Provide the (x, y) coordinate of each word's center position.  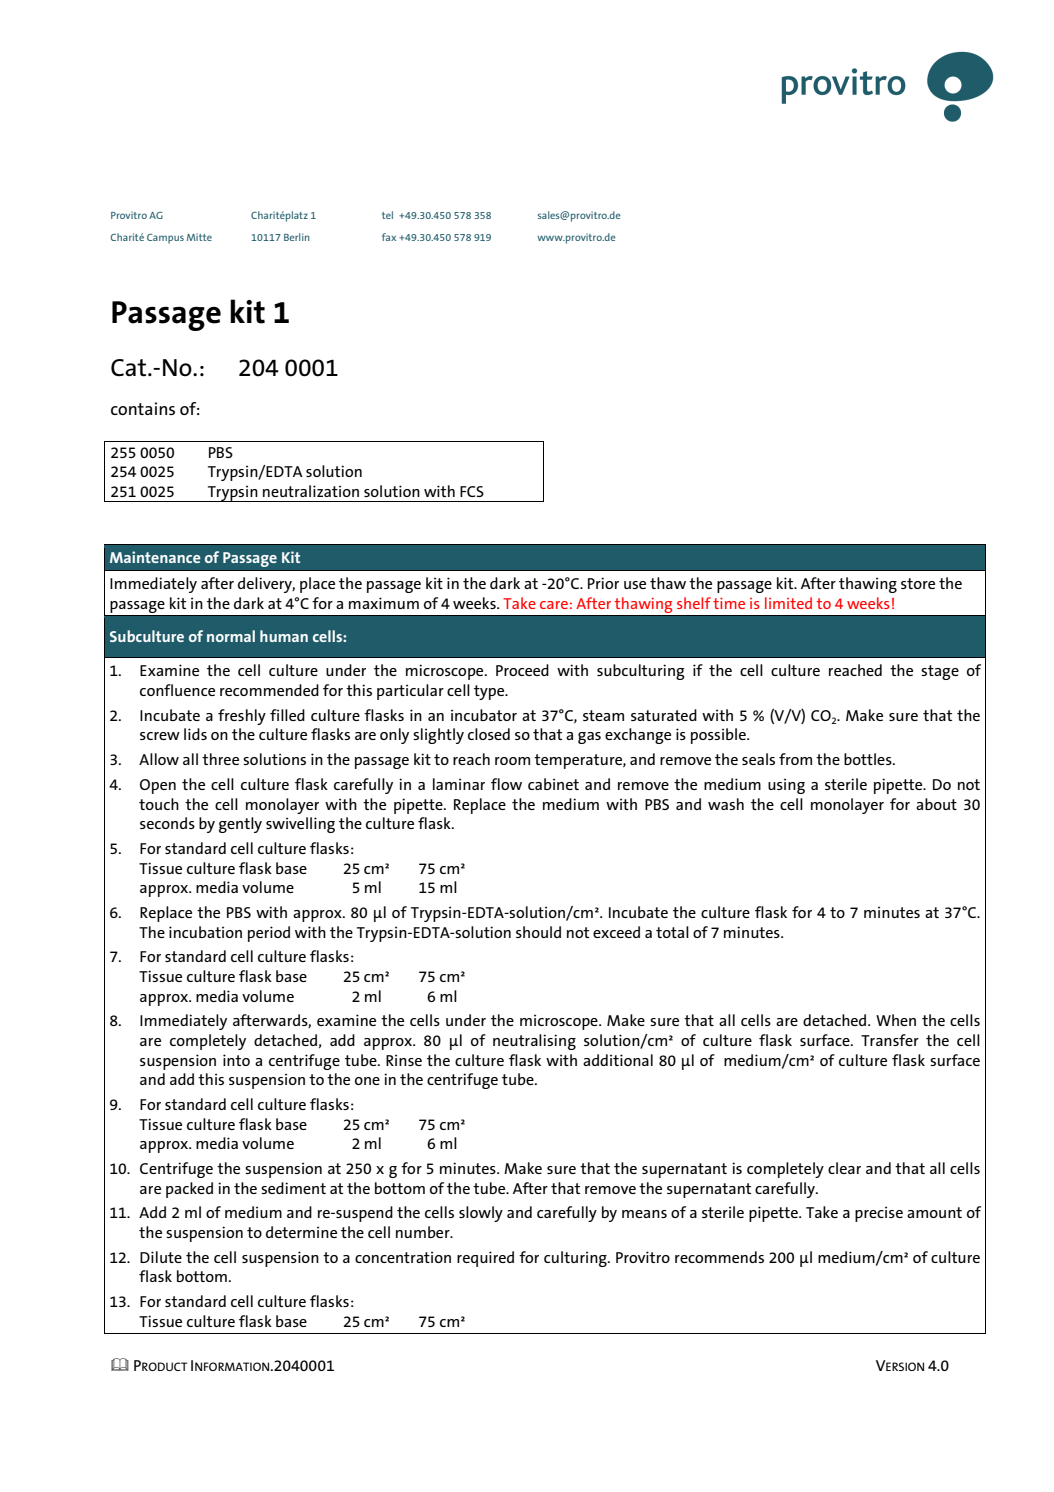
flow (506, 784)
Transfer (890, 1040)
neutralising (534, 1042)
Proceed (522, 670)
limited (788, 603)
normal (231, 636)
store (918, 583)
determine (301, 1232)
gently (240, 825)
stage (940, 672)
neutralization (311, 491)
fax (389, 237)
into (236, 1060)
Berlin (297, 237)
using (786, 786)
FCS (472, 491)
